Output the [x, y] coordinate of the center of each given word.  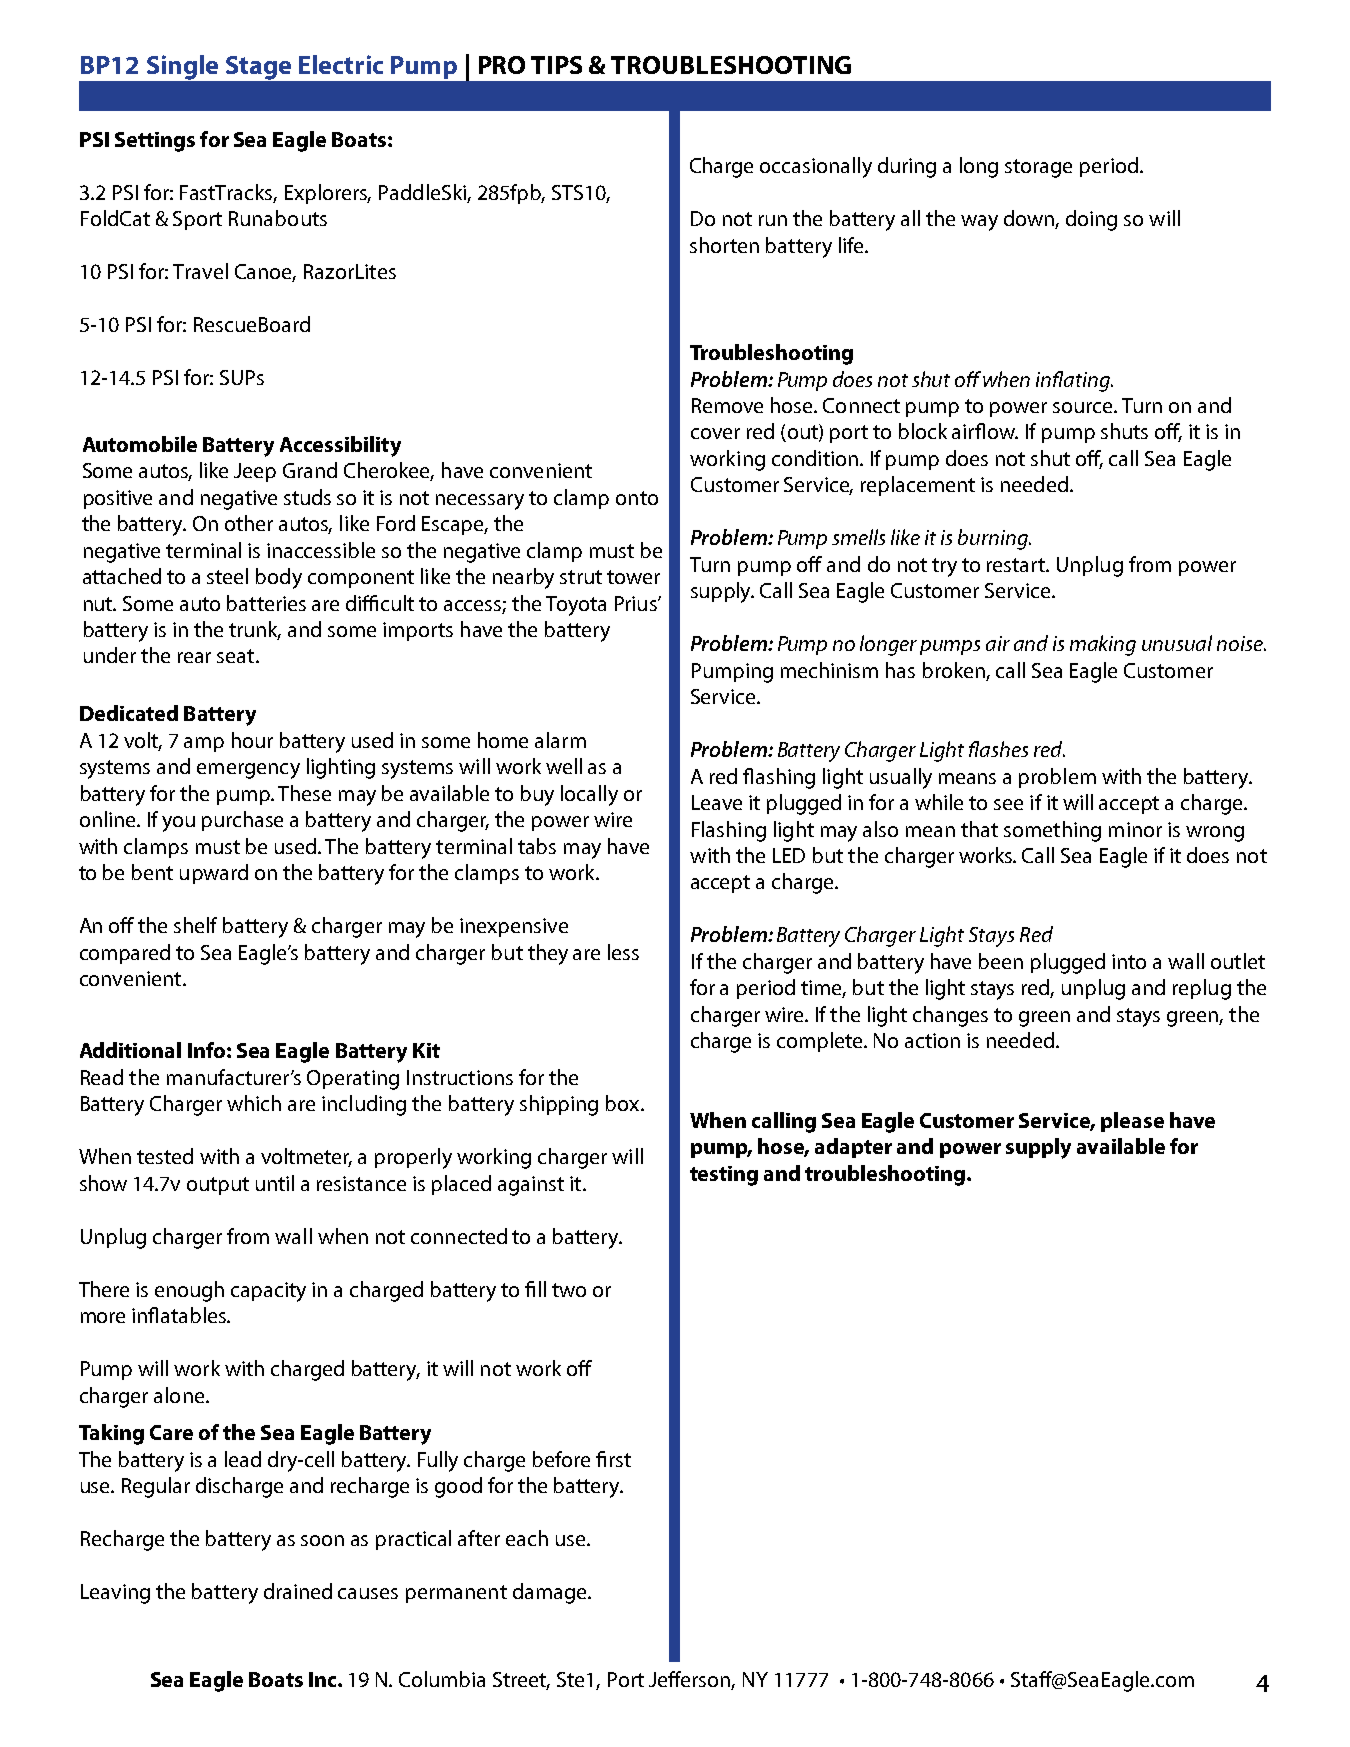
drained [298, 1591]
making [1103, 645]
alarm [560, 740]
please [1132, 1122]
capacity [268, 1292]
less [623, 952]
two [569, 1290]
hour [252, 740]
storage [1038, 168]
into [1129, 961]
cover [715, 433]
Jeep [255, 472]
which [254, 1103]
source [1084, 407]
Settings [155, 142]
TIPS [556, 65]
